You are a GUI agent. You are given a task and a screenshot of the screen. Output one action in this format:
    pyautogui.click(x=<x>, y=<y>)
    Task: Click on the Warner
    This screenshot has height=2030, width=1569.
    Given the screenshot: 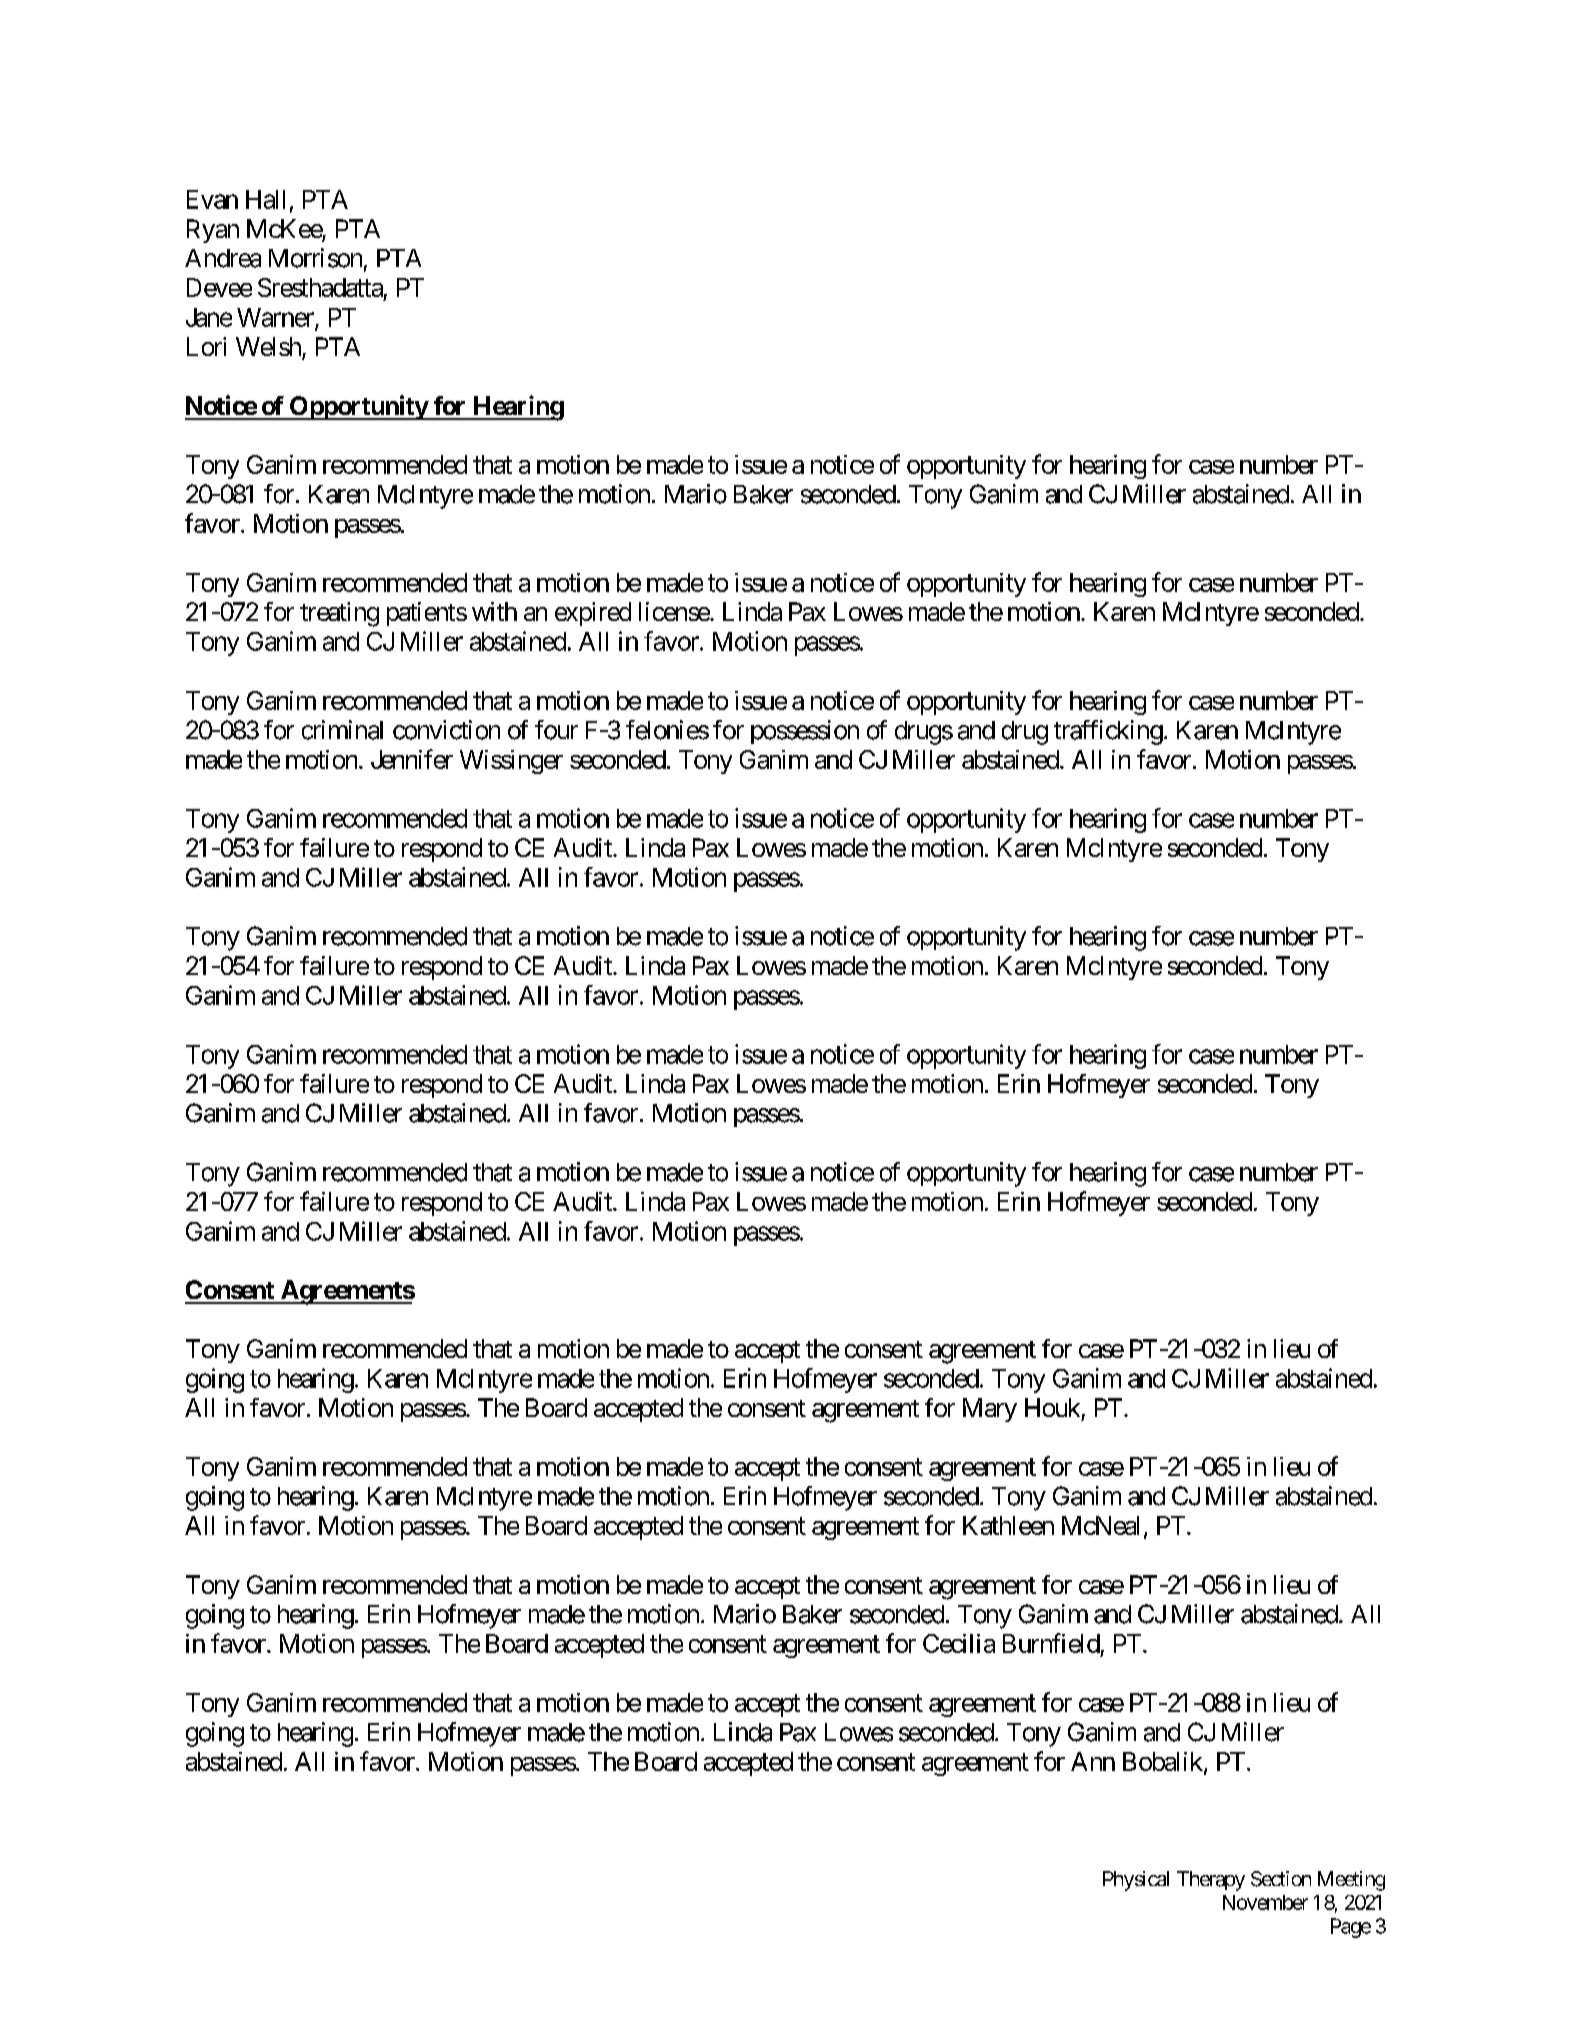 What is the action you would take?
    pyautogui.click(x=276, y=318)
